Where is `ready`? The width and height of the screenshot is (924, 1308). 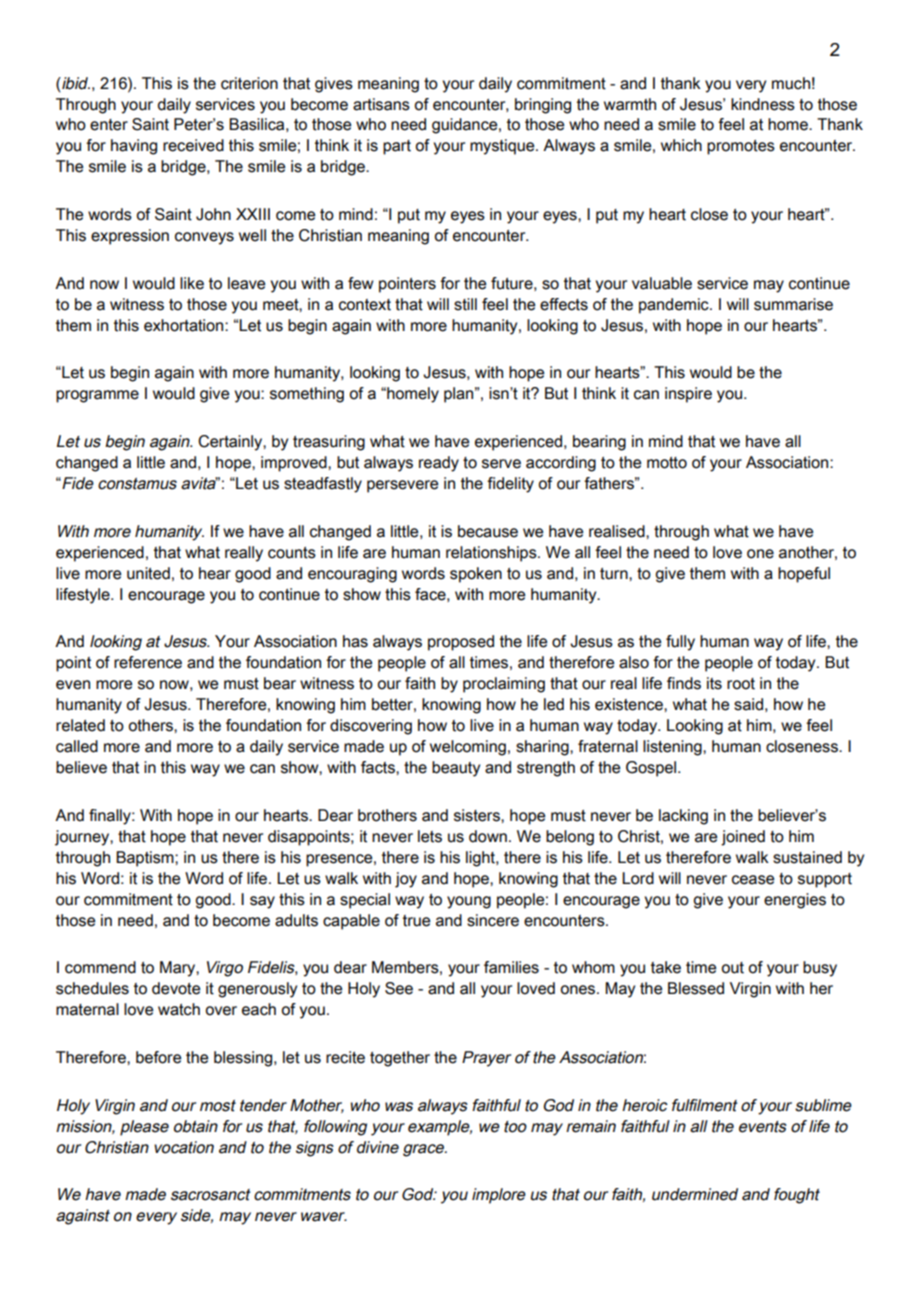 ready is located at coordinates (439, 464).
